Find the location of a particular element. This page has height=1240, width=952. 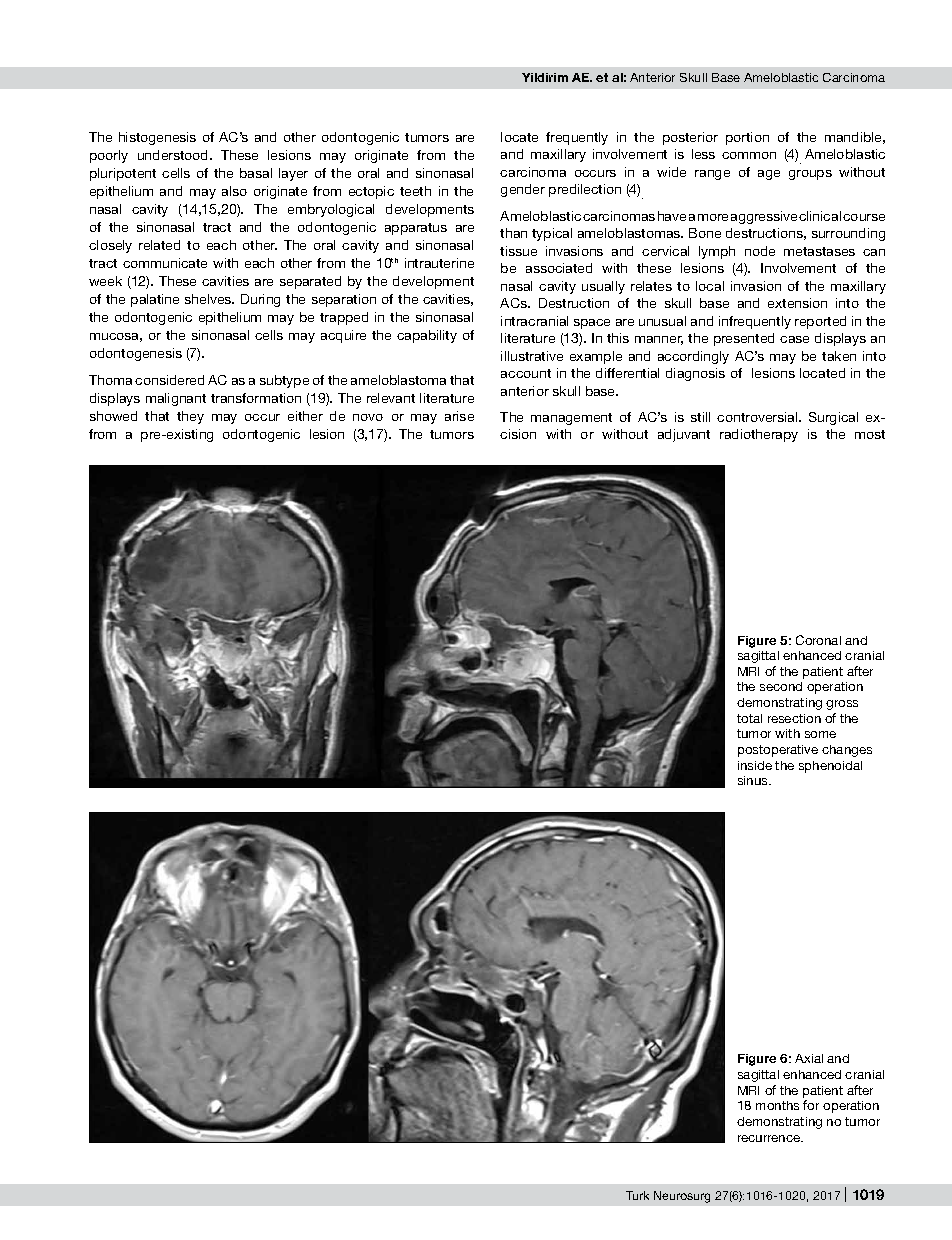

controversial is located at coordinates (758, 417).
